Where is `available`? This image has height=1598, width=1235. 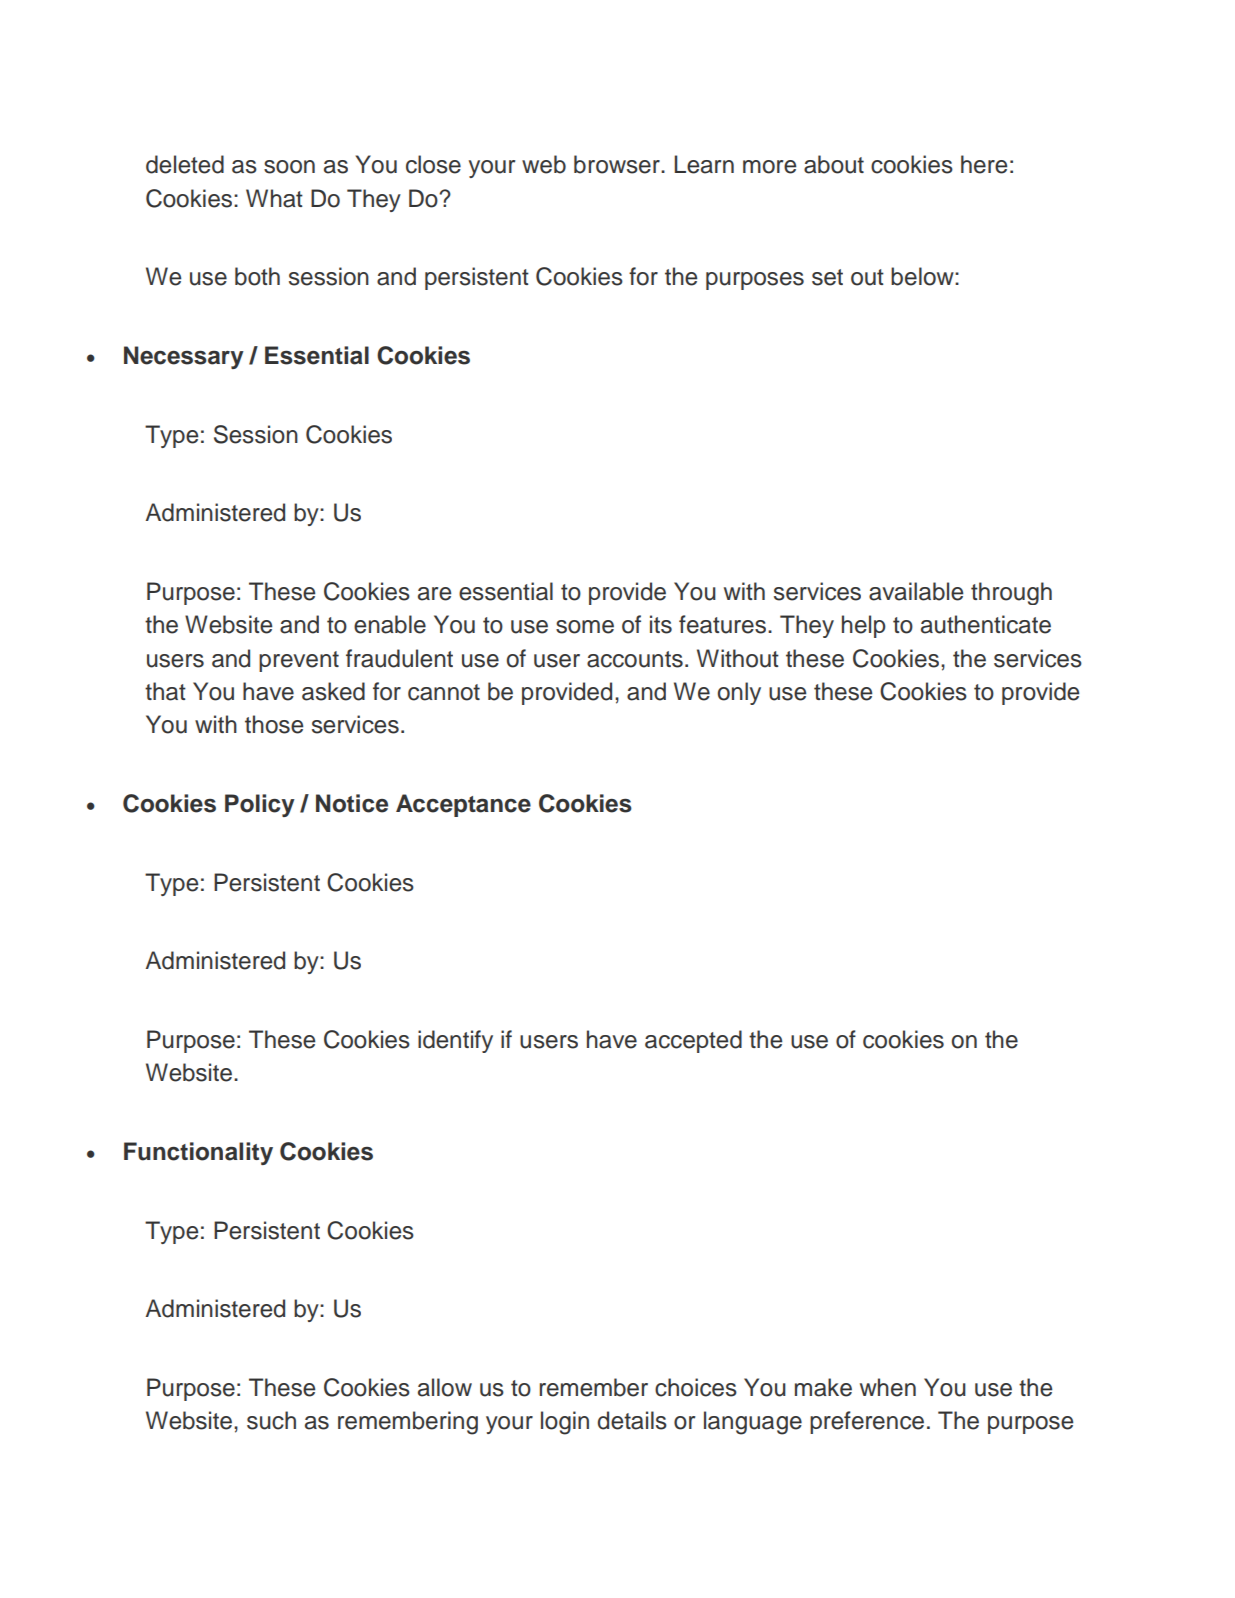 available is located at coordinates (916, 591).
